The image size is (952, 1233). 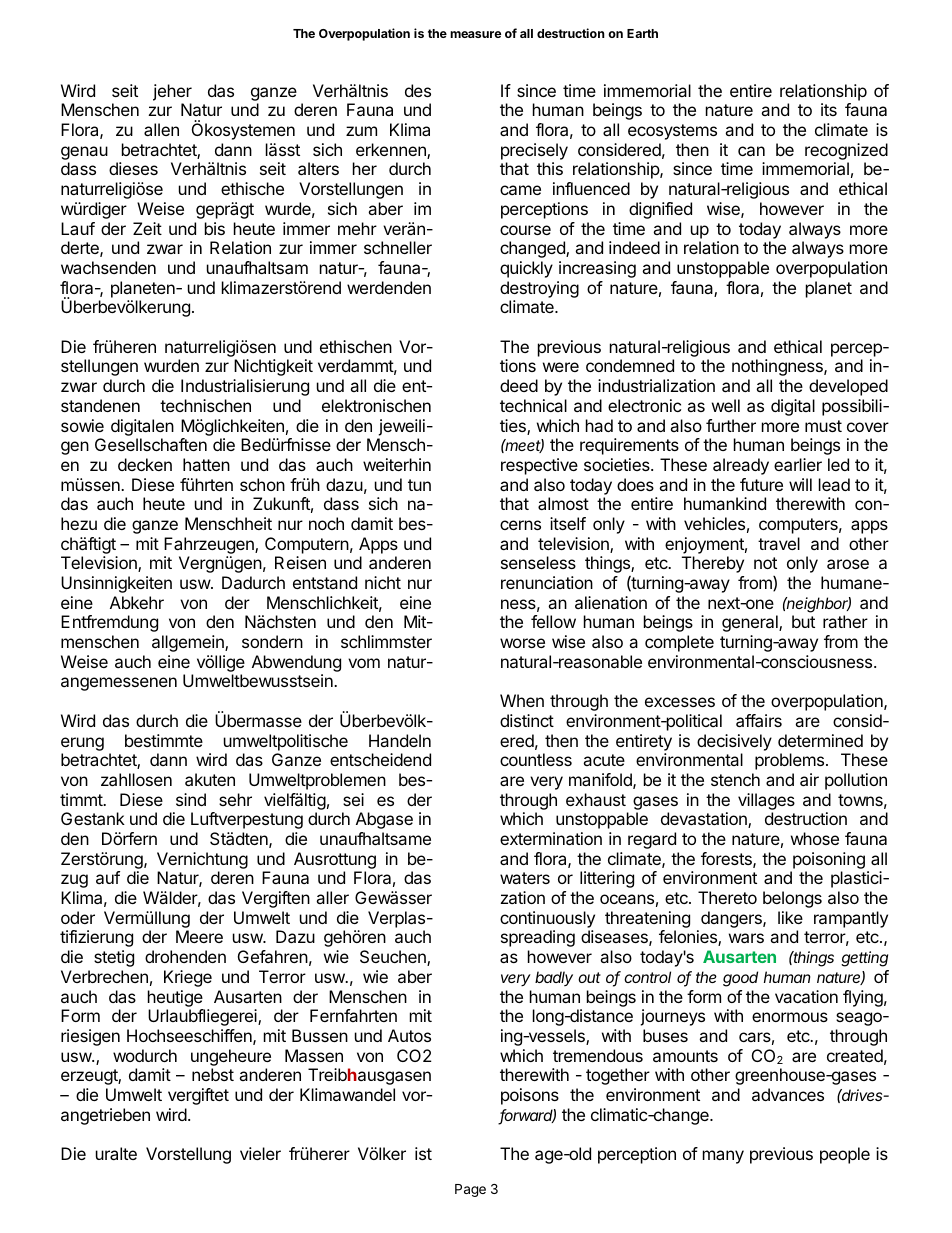 What do you see at coordinates (522, 643) in the image?
I see `worse` at bounding box center [522, 643].
